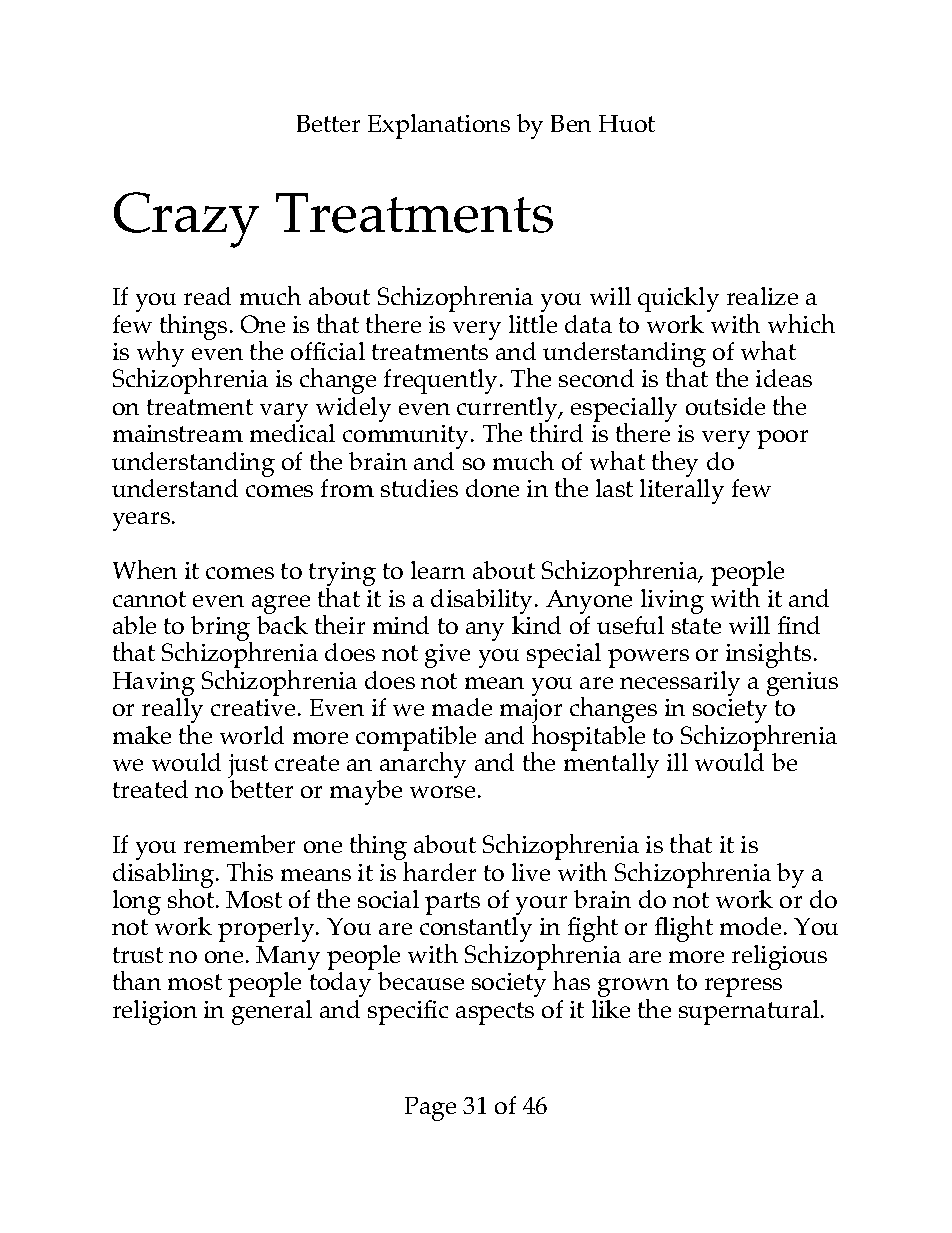 This document has width=952, height=1233. What do you see at coordinates (430, 1109) in the document?
I see `Page` at bounding box center [430, 1109].
